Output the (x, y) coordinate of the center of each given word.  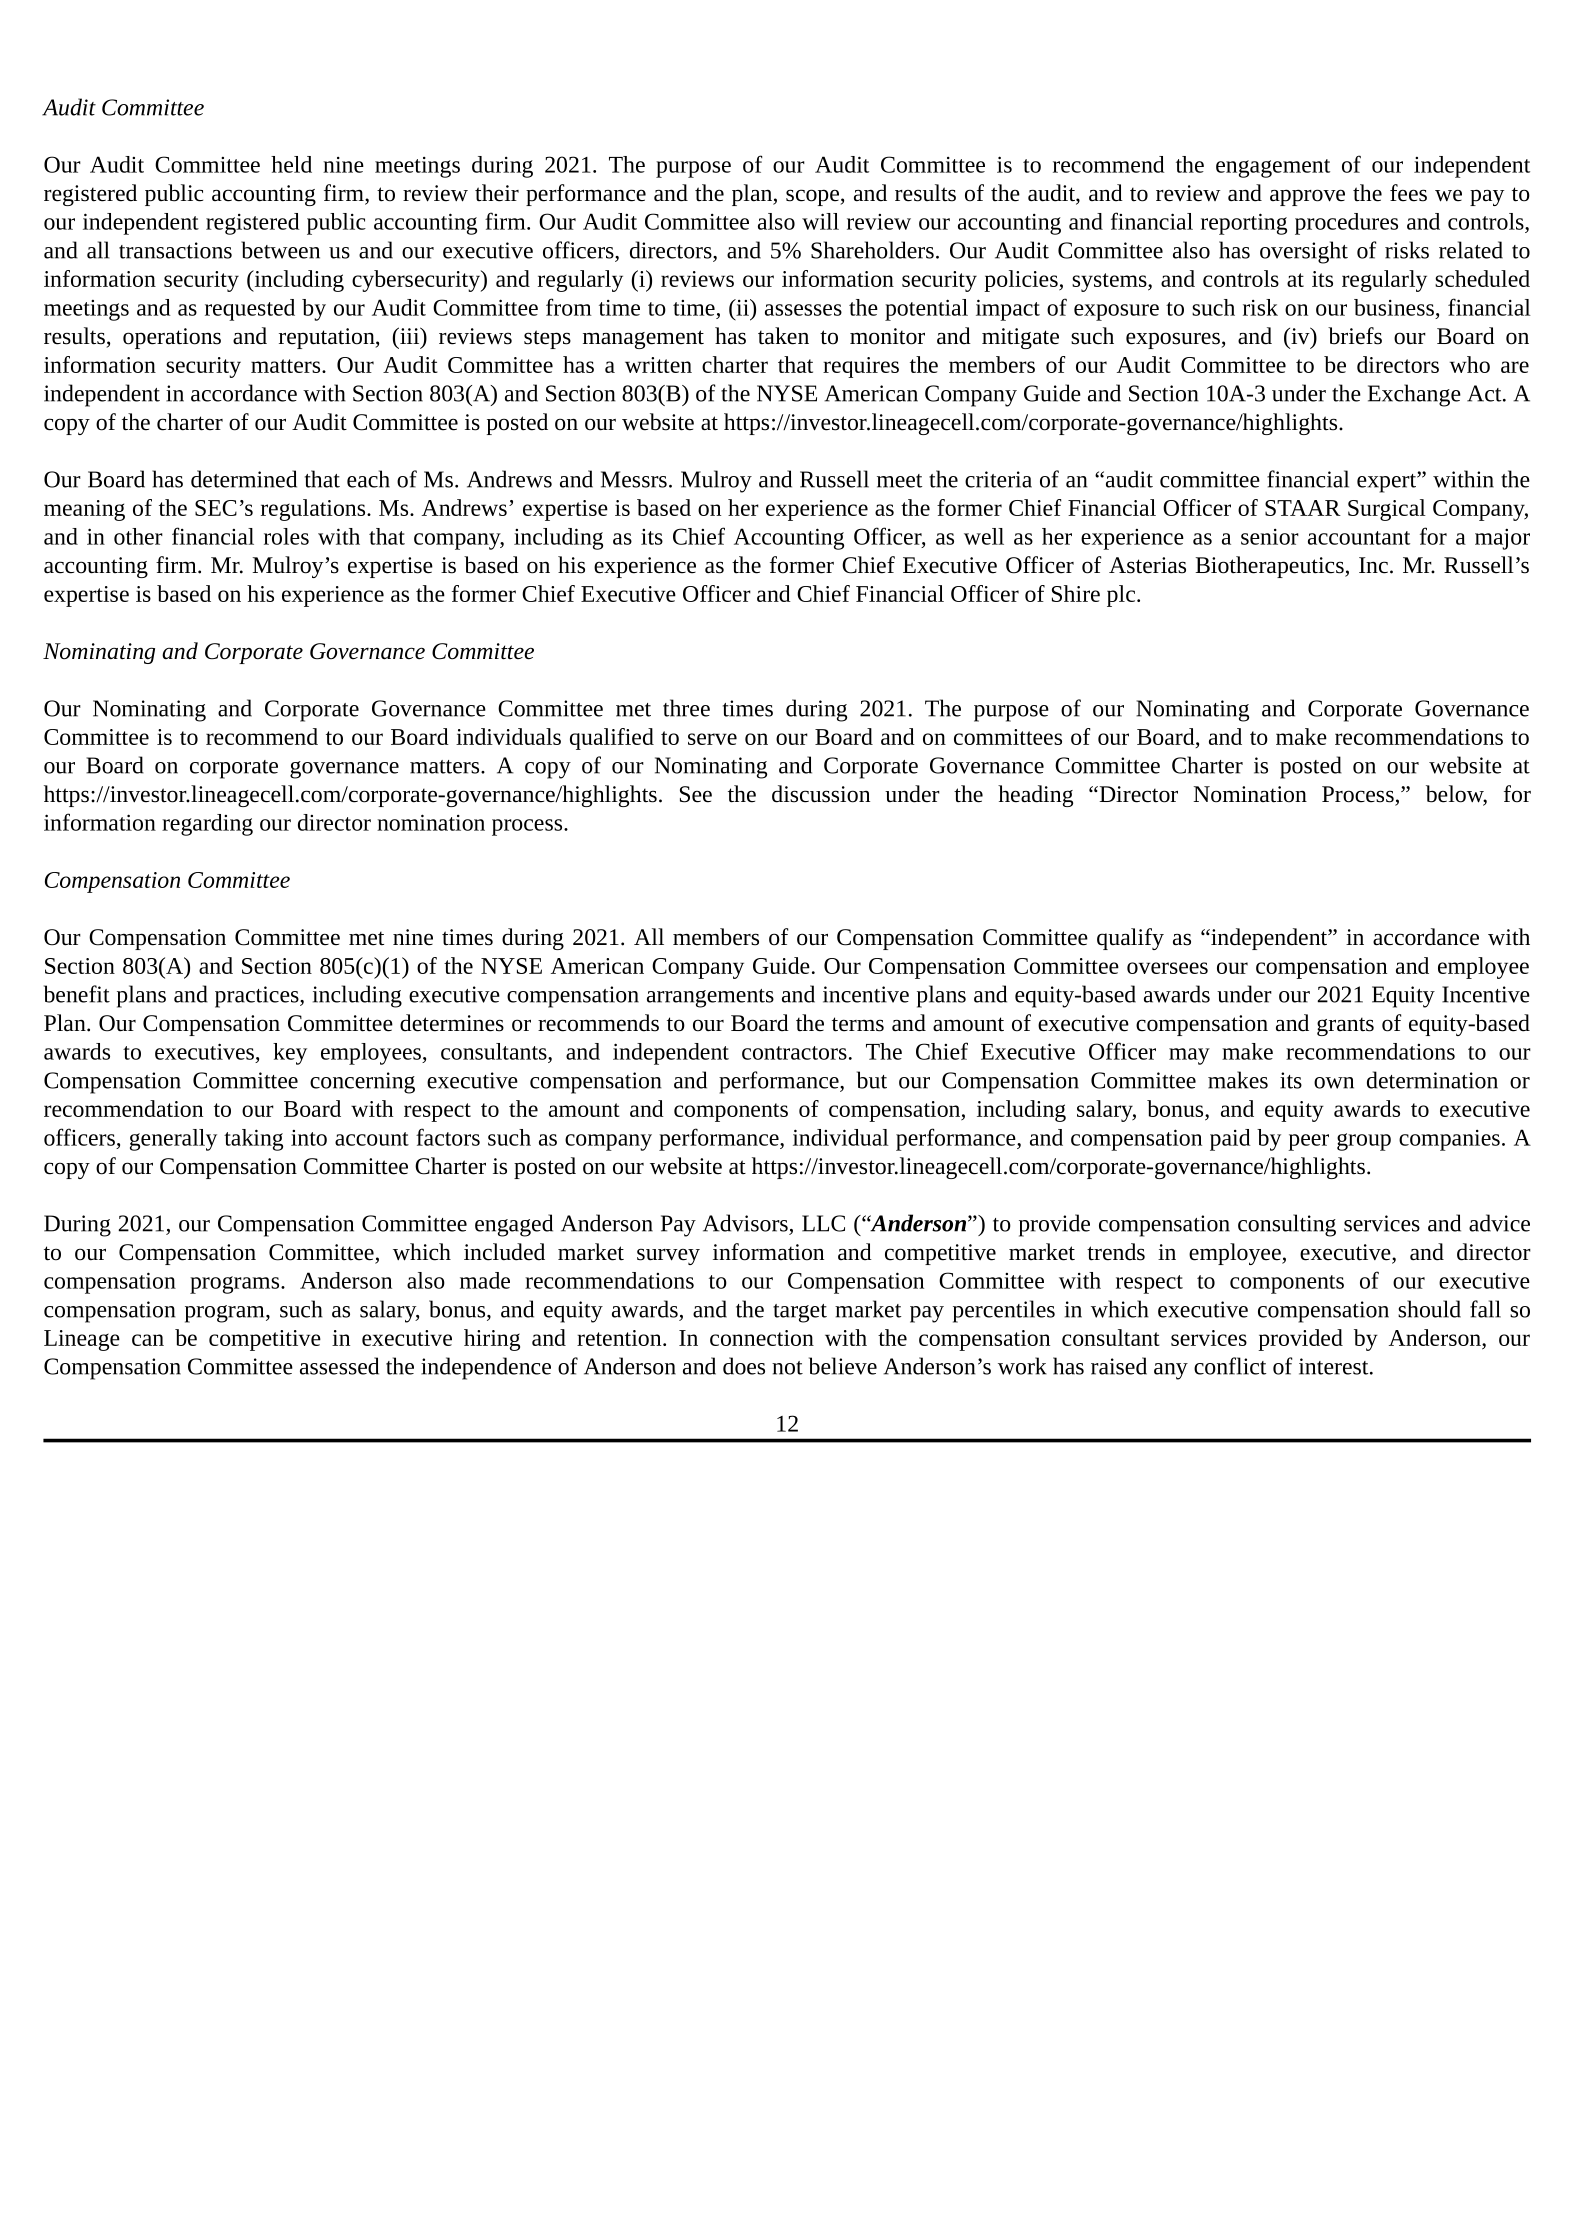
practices (258, 997)
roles (286, 536)
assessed (339, 1366)
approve (1307, 197)
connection (762, 1338)
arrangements (710, 998)
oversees (1167, 968)
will (820, 221)
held (291, 164)
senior (1270, 537)
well (984, 536)
